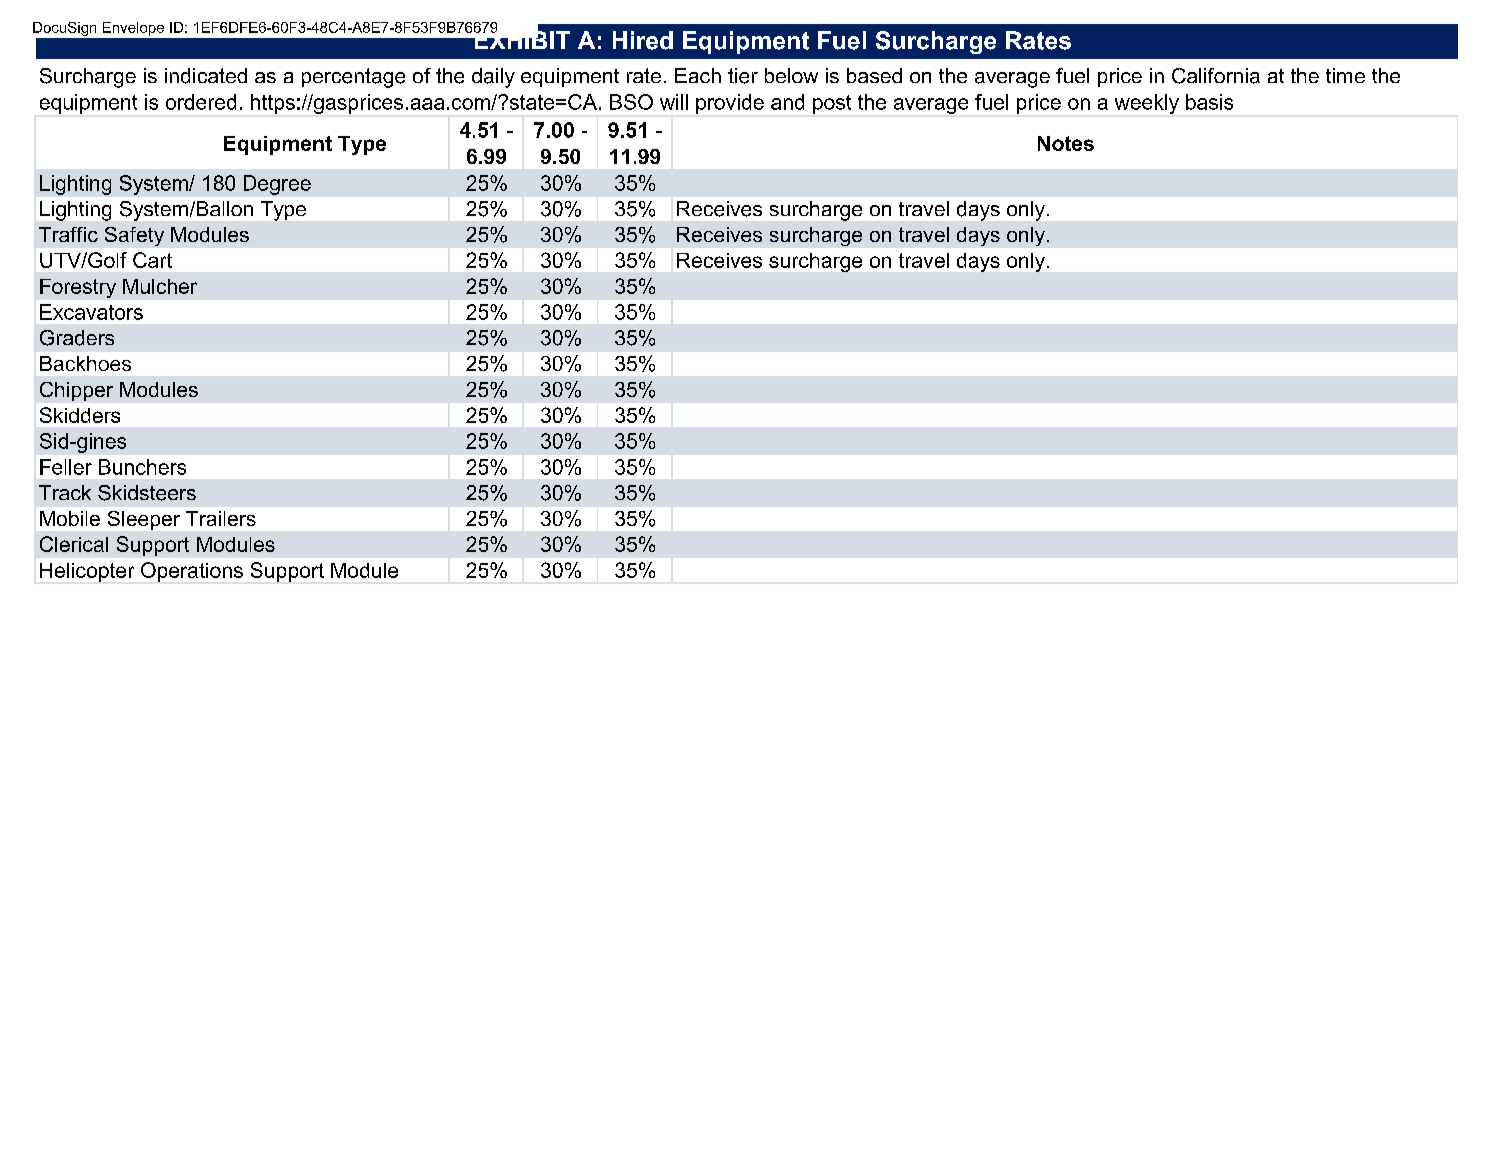 The width and height of the screenshot is (1494, 1155). I want to click on Backhoes, so click(85, 363).
